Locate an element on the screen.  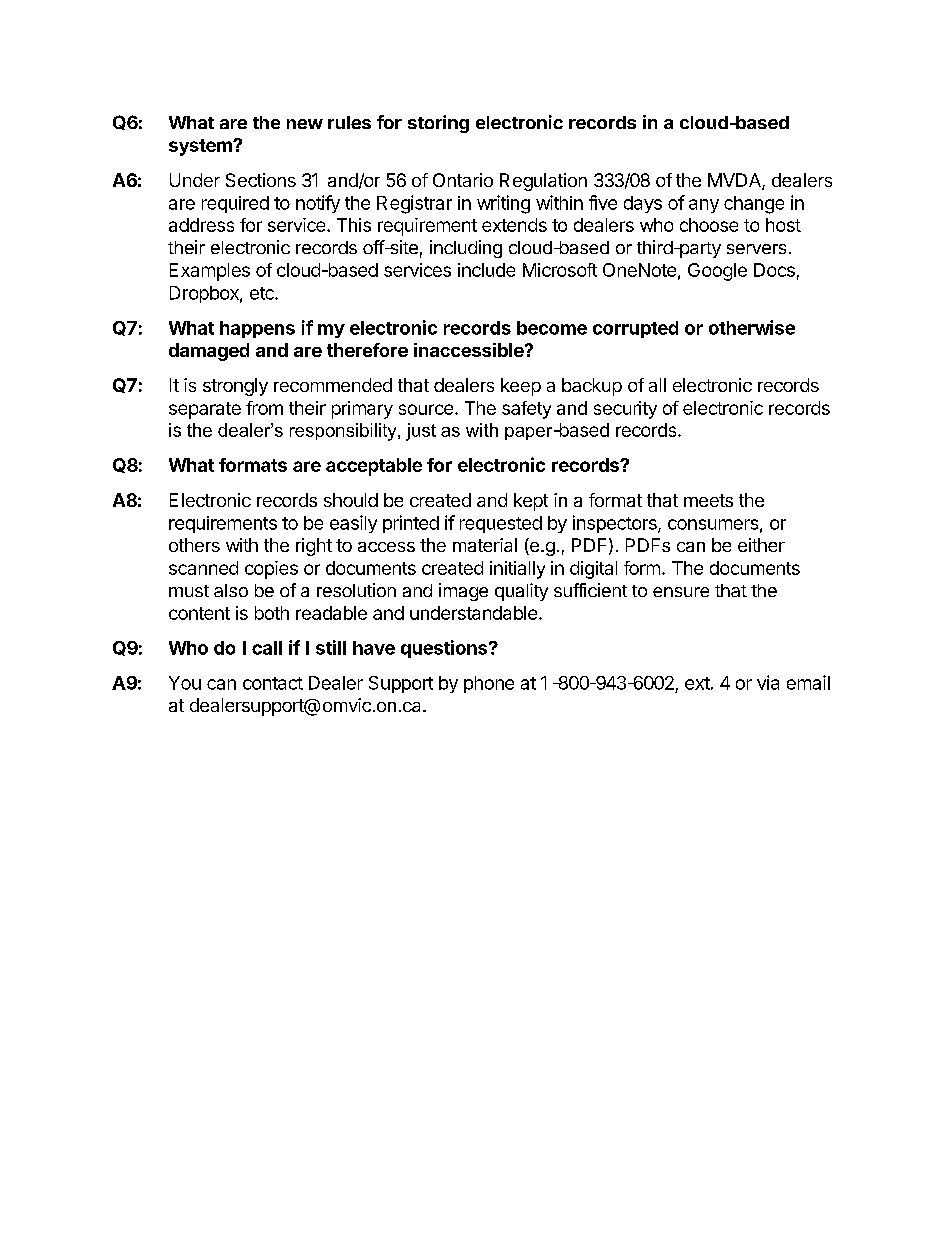
new is located at coordinates (305, 124).
